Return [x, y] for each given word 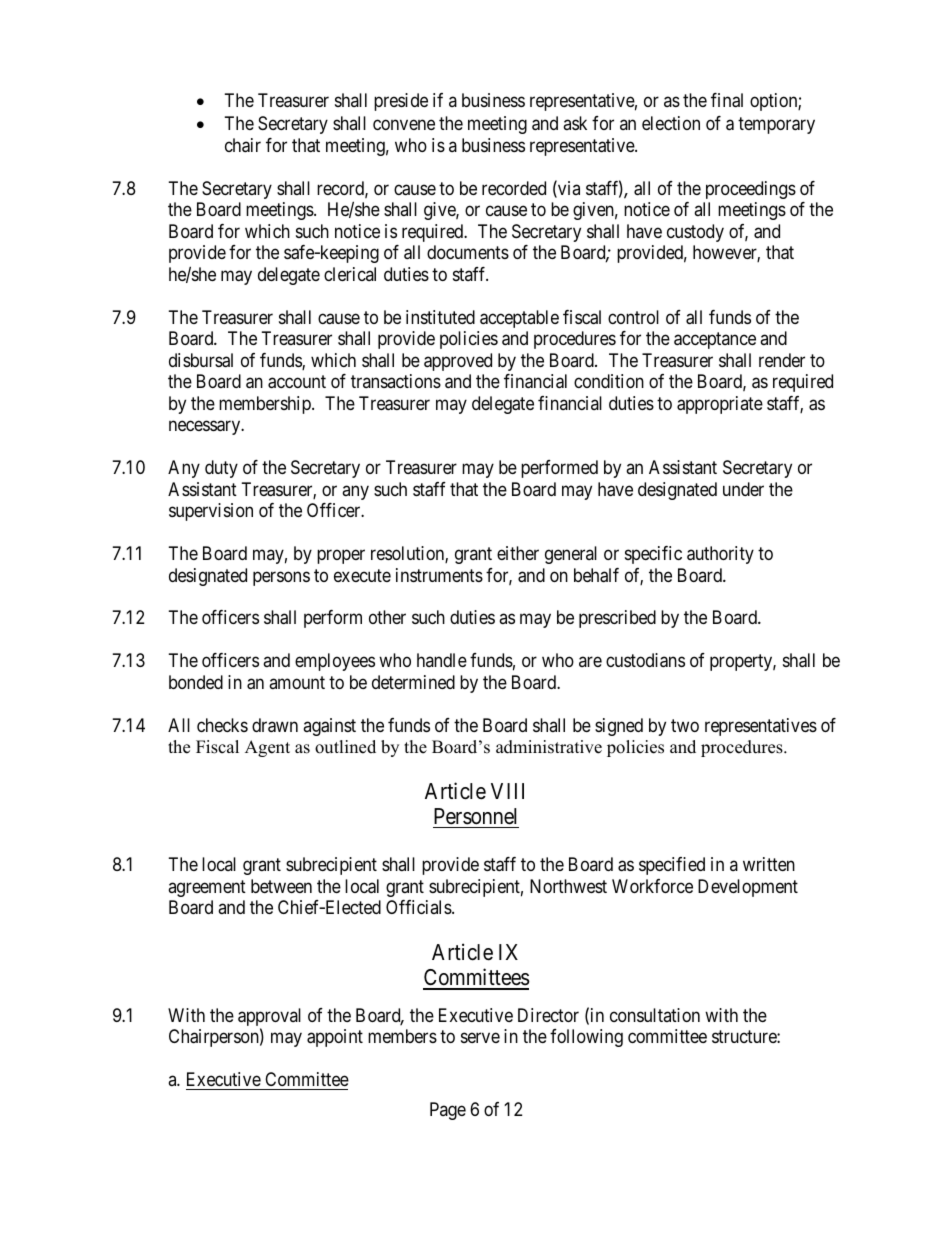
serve [480, 1038]
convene [404, 125]
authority [720, 555]
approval [269, 1018]
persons [281, 578]
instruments [439, 575]
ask [575, 123]
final [727, 100]
